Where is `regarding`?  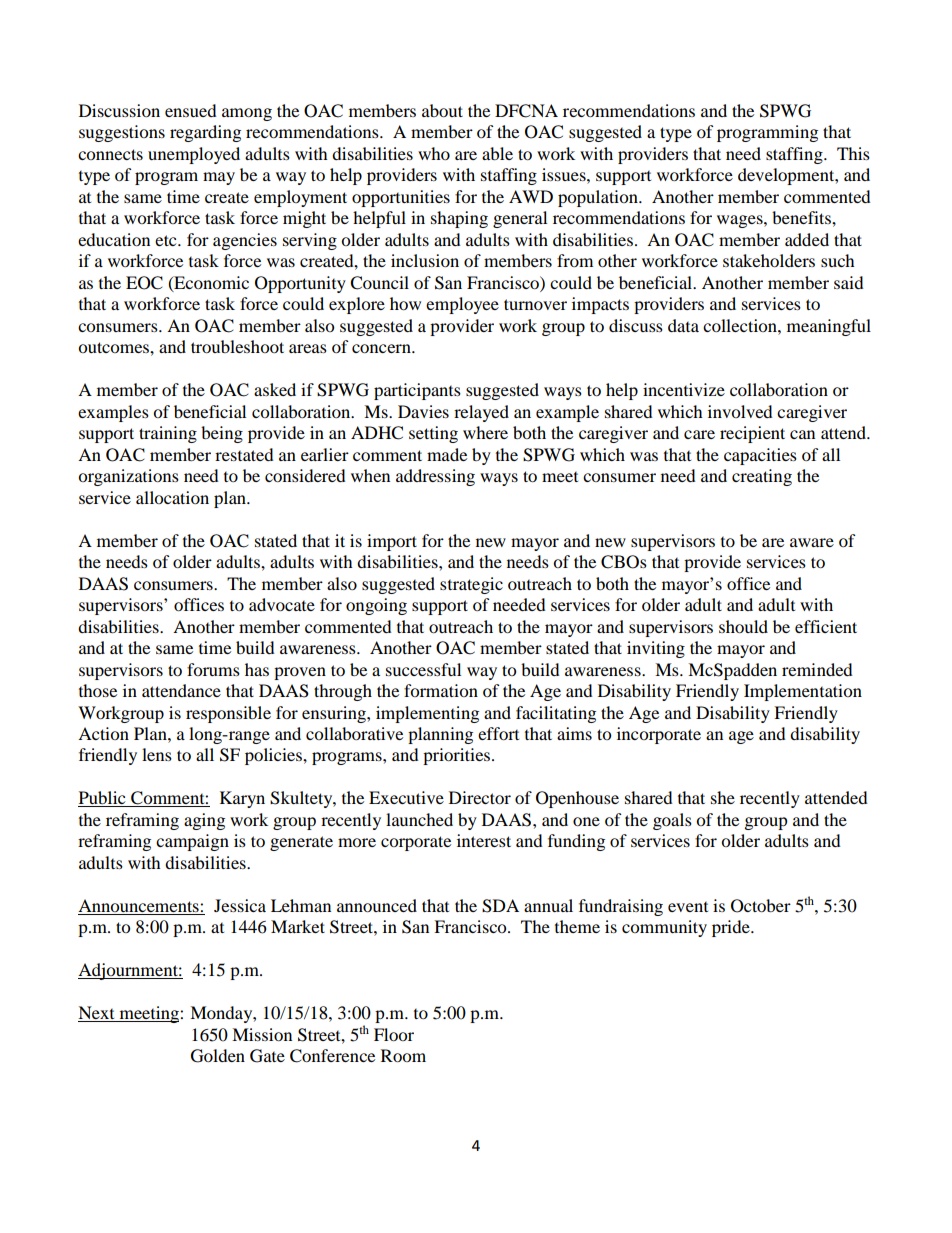
regarding is located at coordinates (205, 133).
